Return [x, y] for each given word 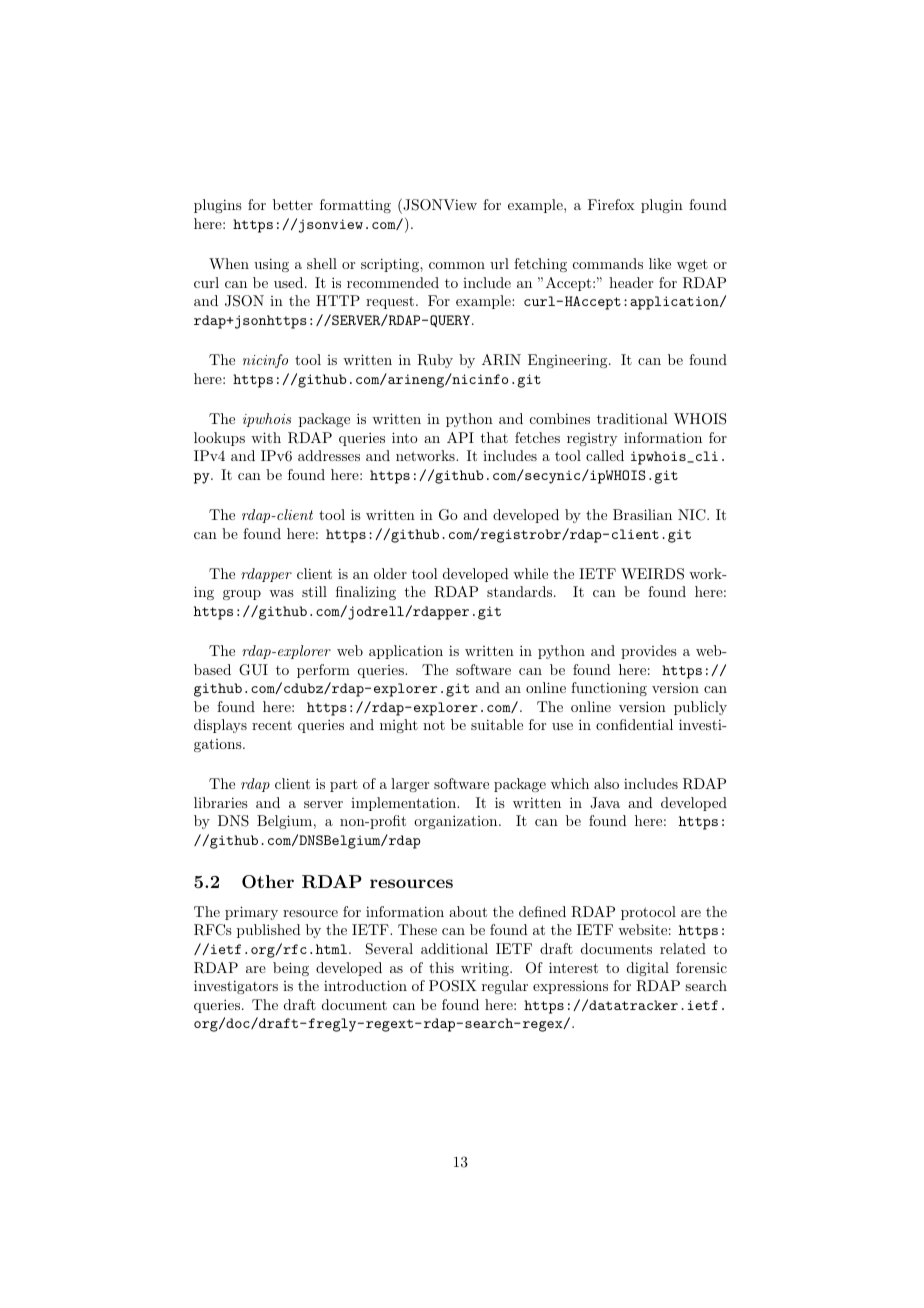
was [281, 593]
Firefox [611, 204]
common [457, 265]
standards [519, 591]
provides [649, 652]
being [291, 969]
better [293, 204]
